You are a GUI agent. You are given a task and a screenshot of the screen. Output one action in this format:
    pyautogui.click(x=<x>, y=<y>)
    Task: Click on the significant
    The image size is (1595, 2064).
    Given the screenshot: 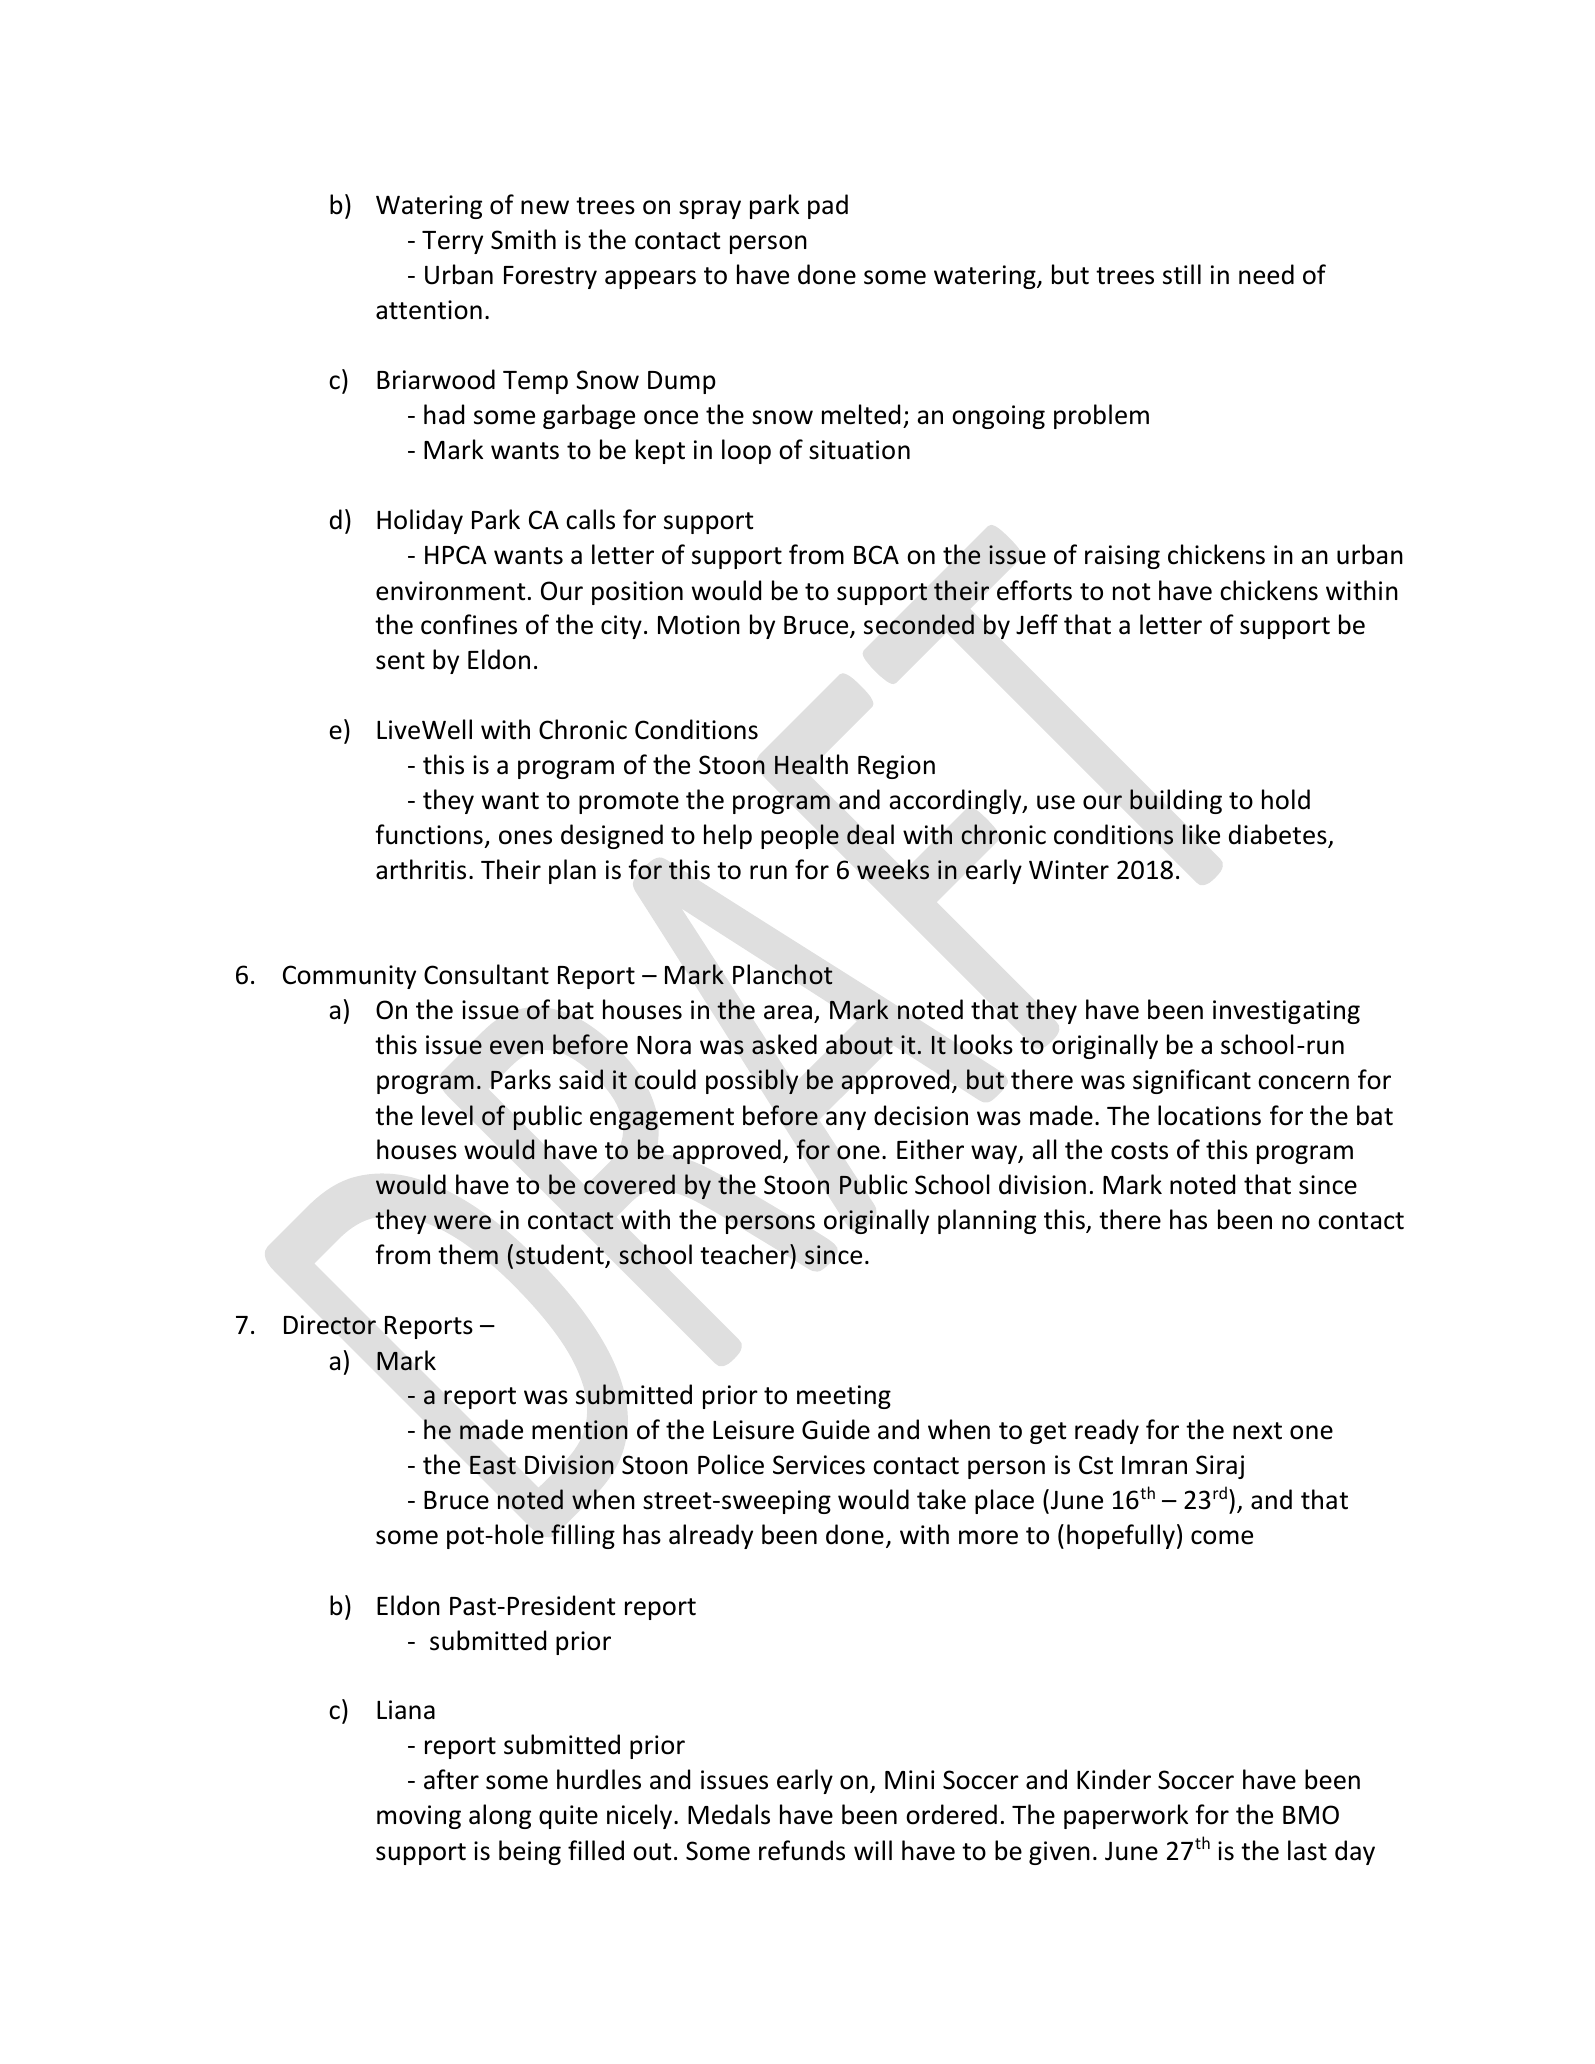 What is the action you would take?
    pyautogui.click(x=1192, y=1081)
